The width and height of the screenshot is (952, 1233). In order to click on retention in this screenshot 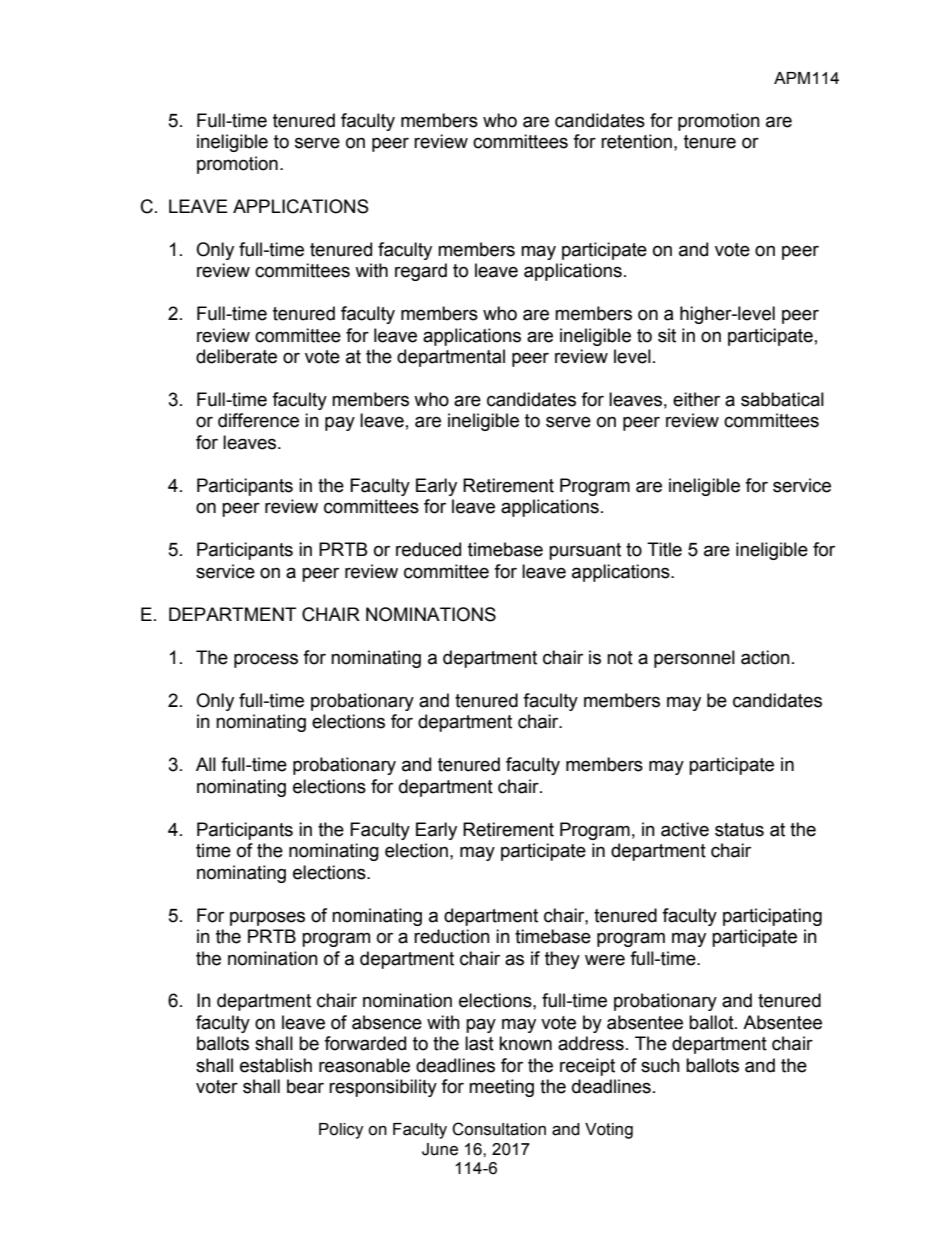, I will do `click(636, 141)`.
